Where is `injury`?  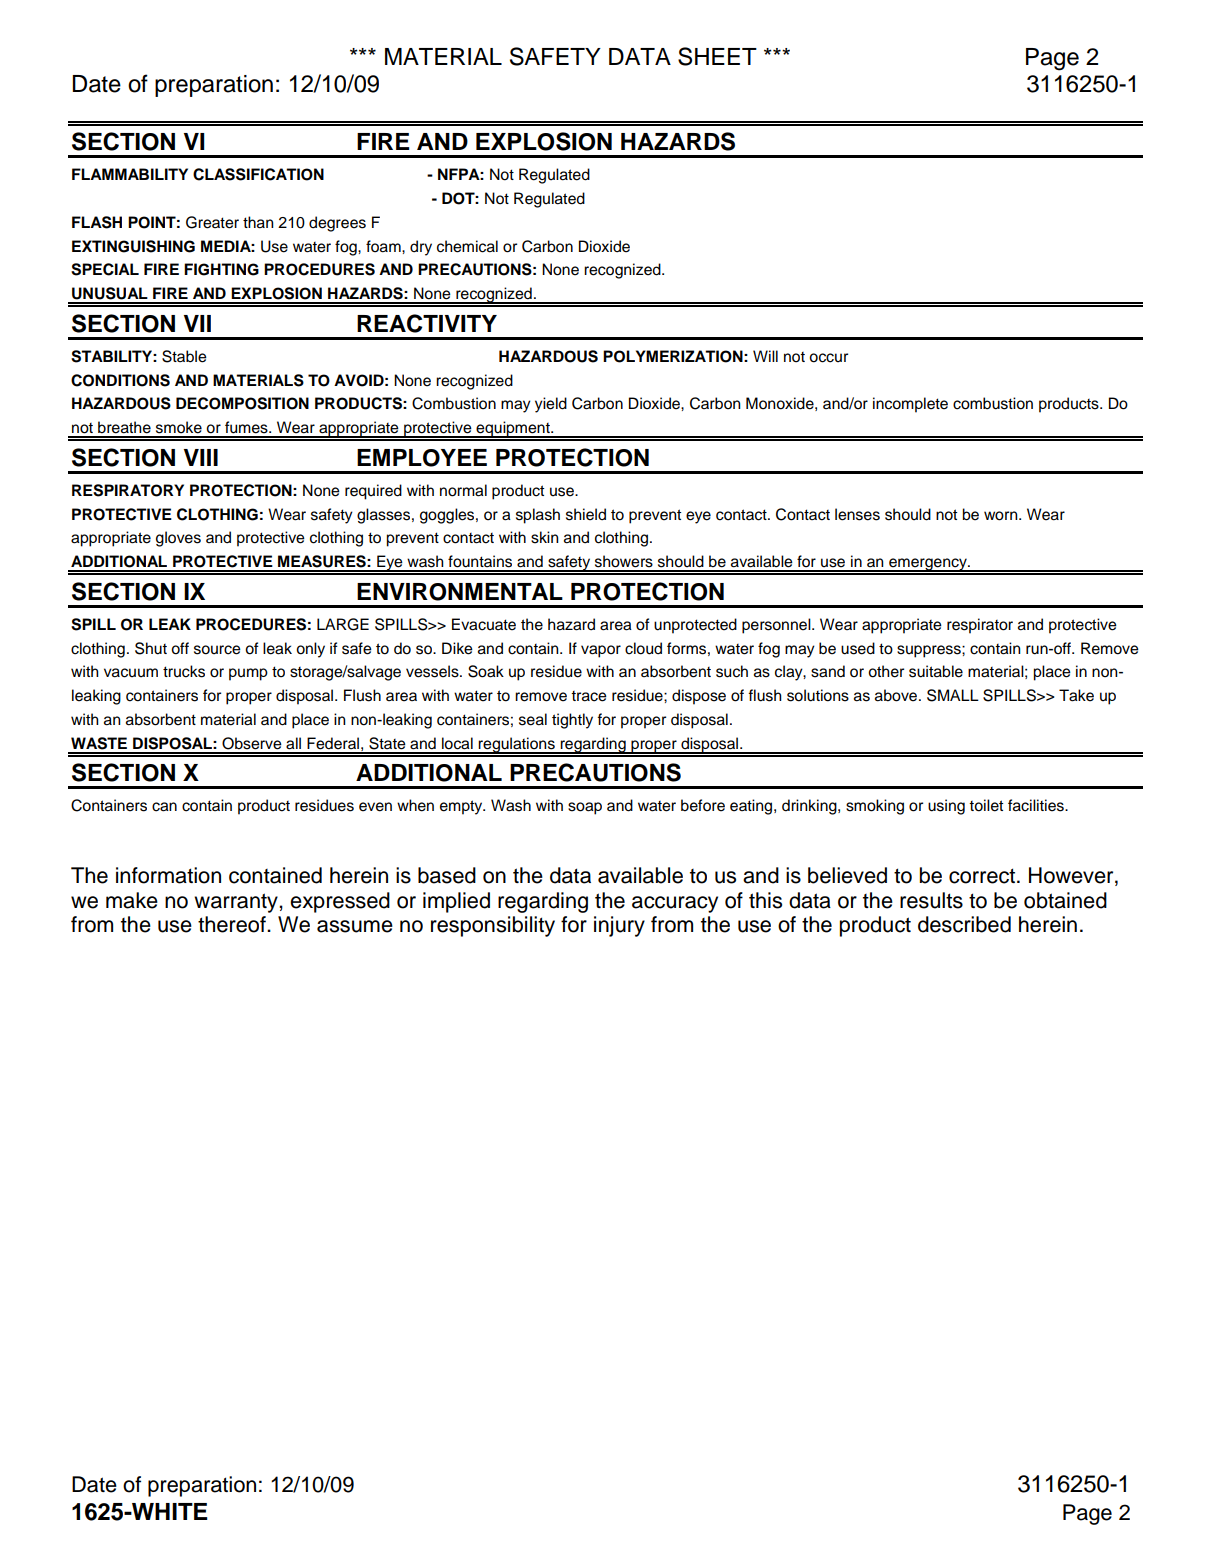 injury is located at coordinates (619, 926).
